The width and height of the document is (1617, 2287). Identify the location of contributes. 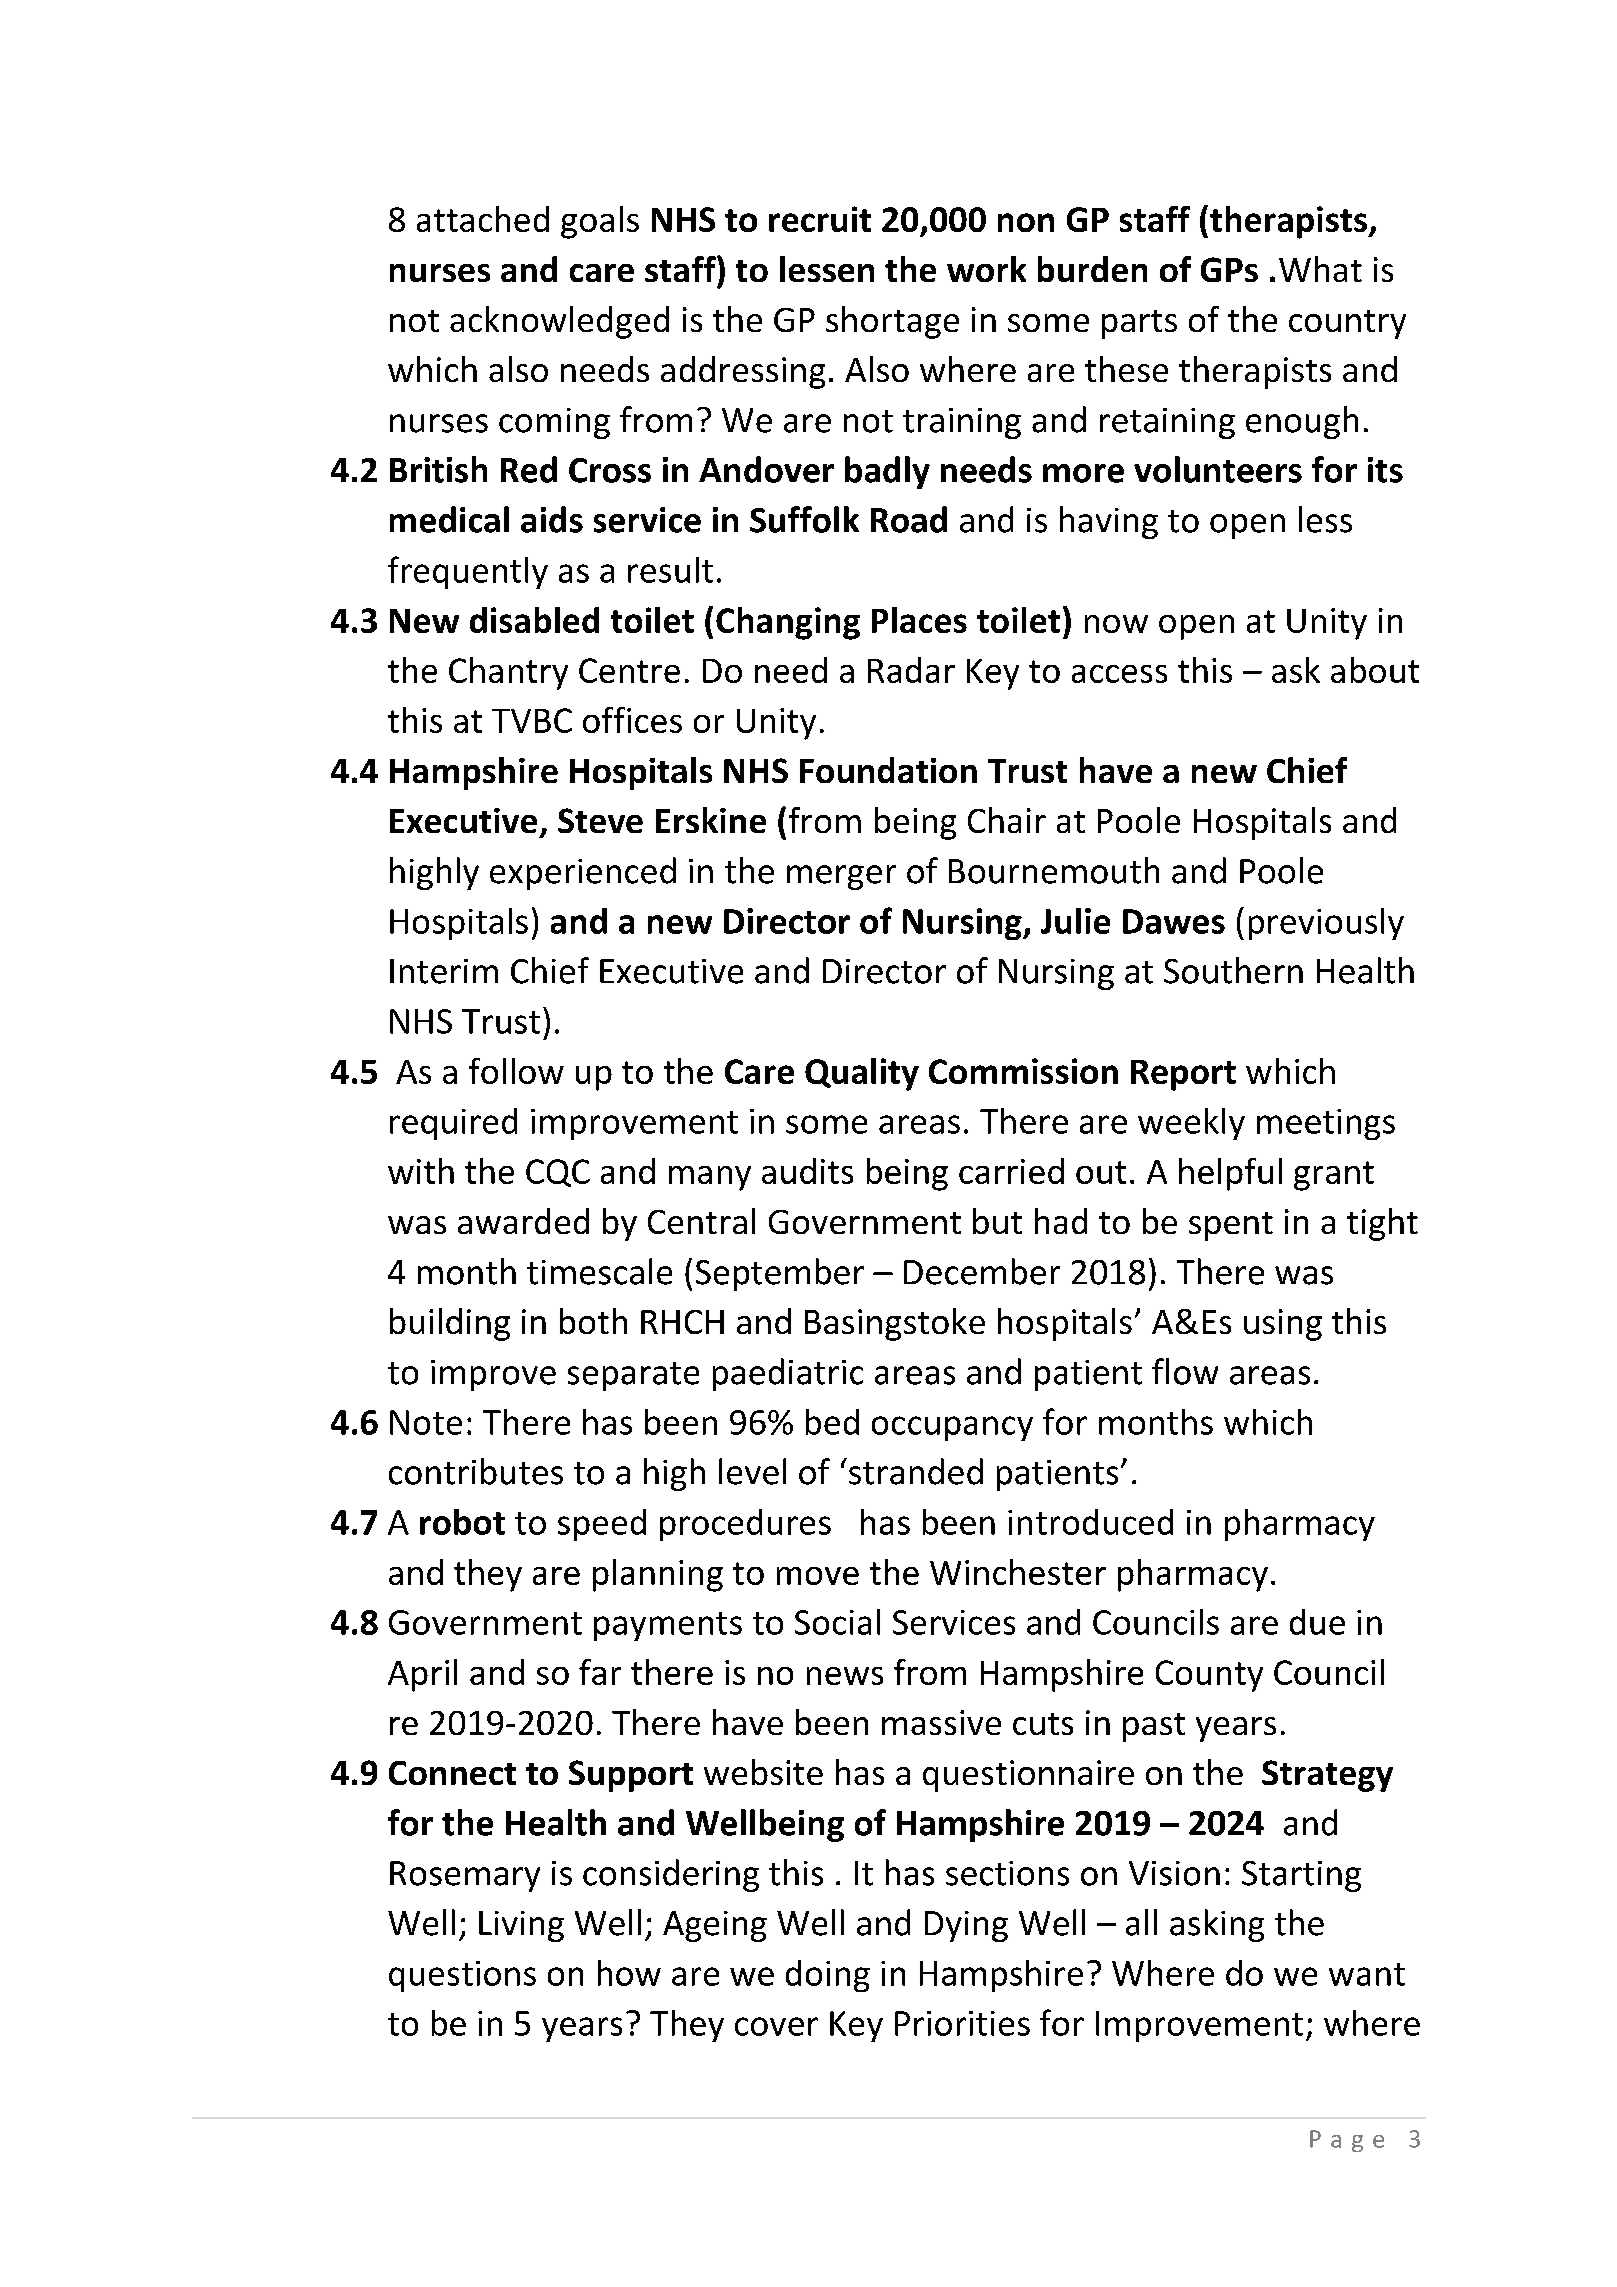
(476, 1471).
